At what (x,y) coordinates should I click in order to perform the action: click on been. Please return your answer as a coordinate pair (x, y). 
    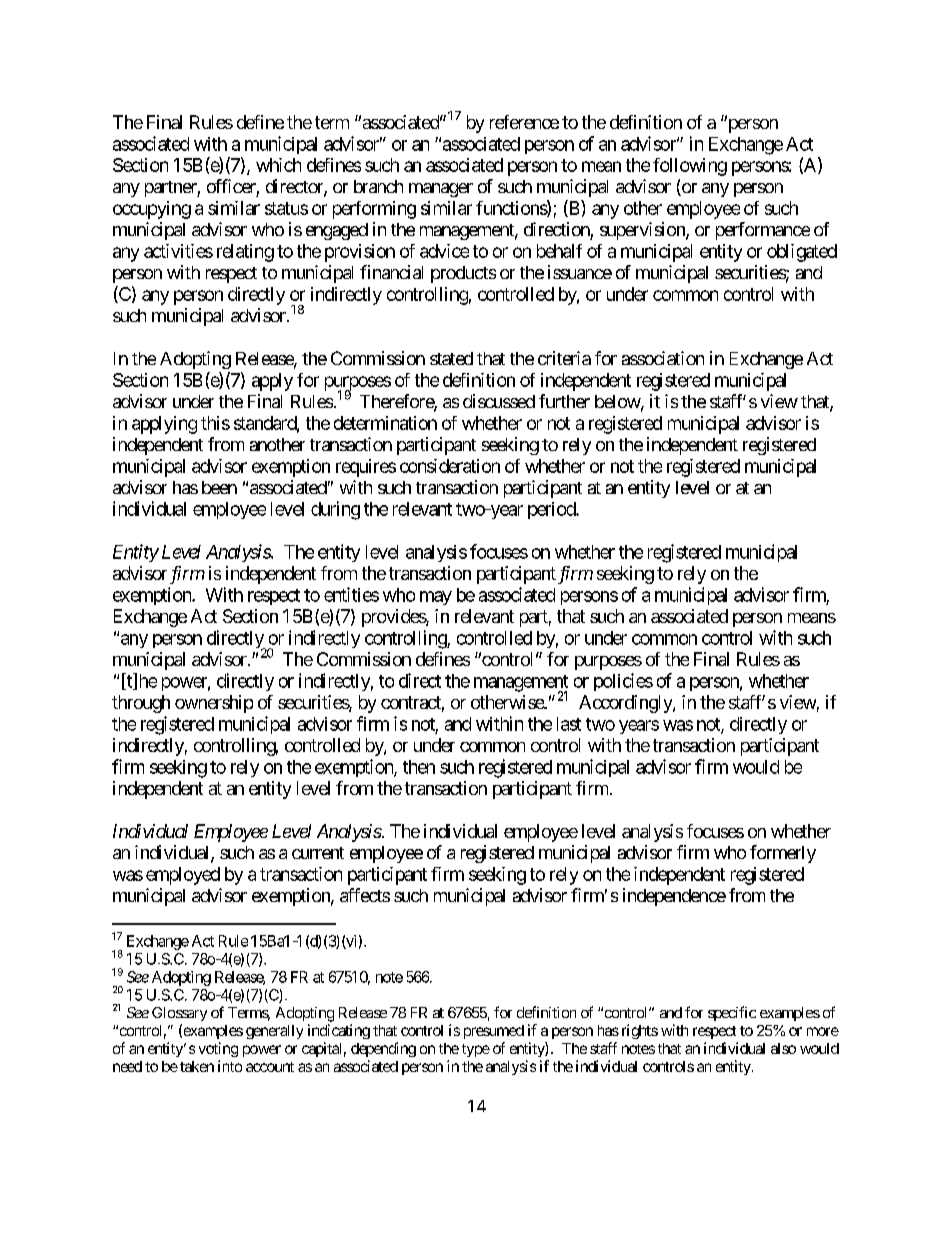
    Looking at the image, I should click on (219, 487).
